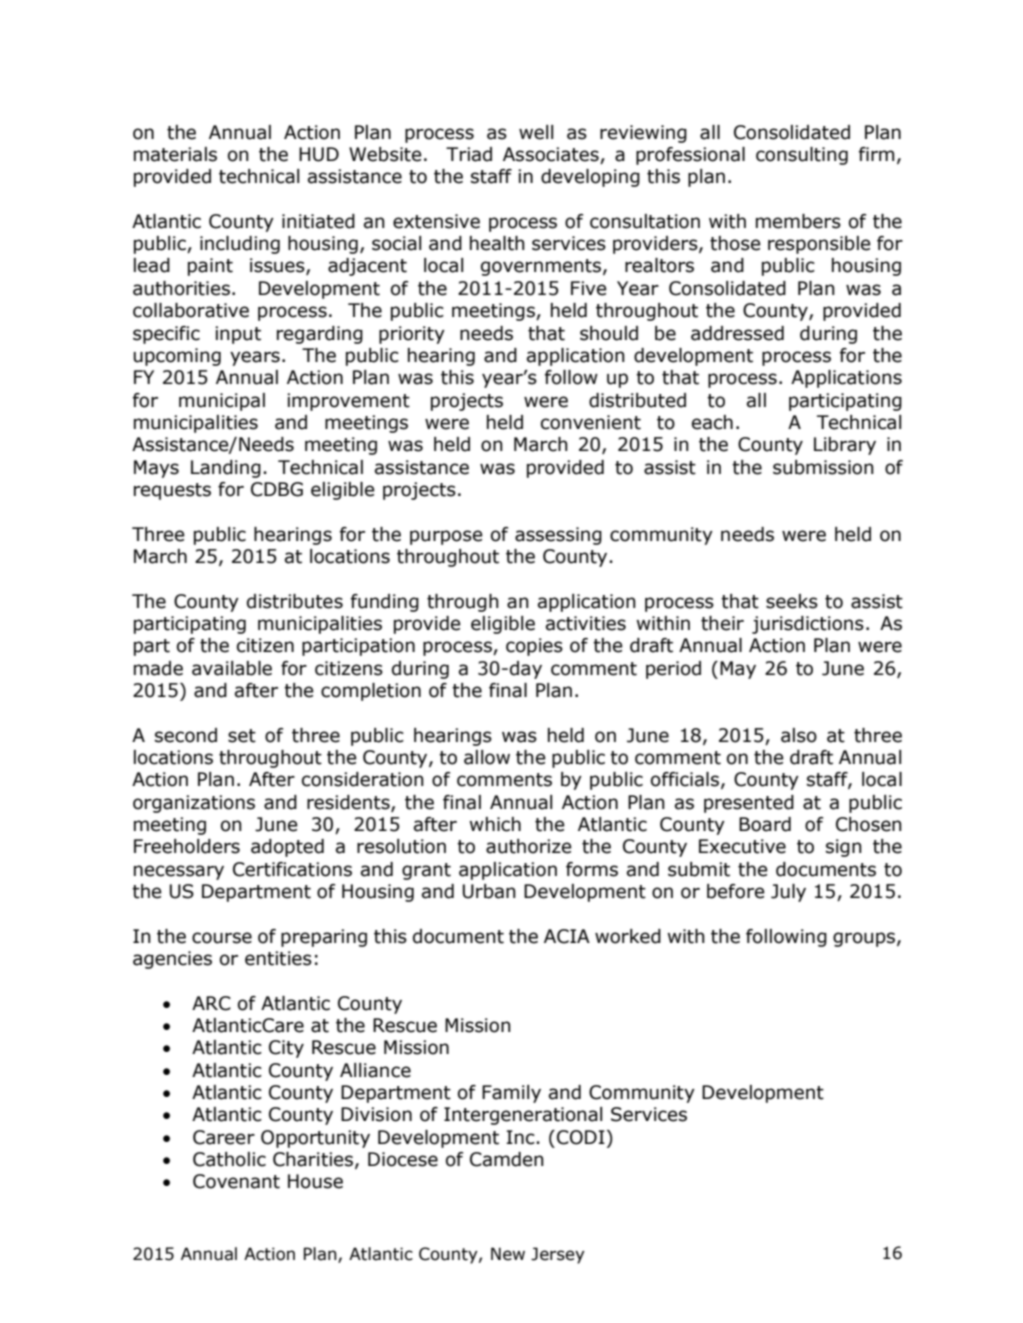 The image size is (1023, 1323). I want to click on Covenant, so click(236, 1181).
